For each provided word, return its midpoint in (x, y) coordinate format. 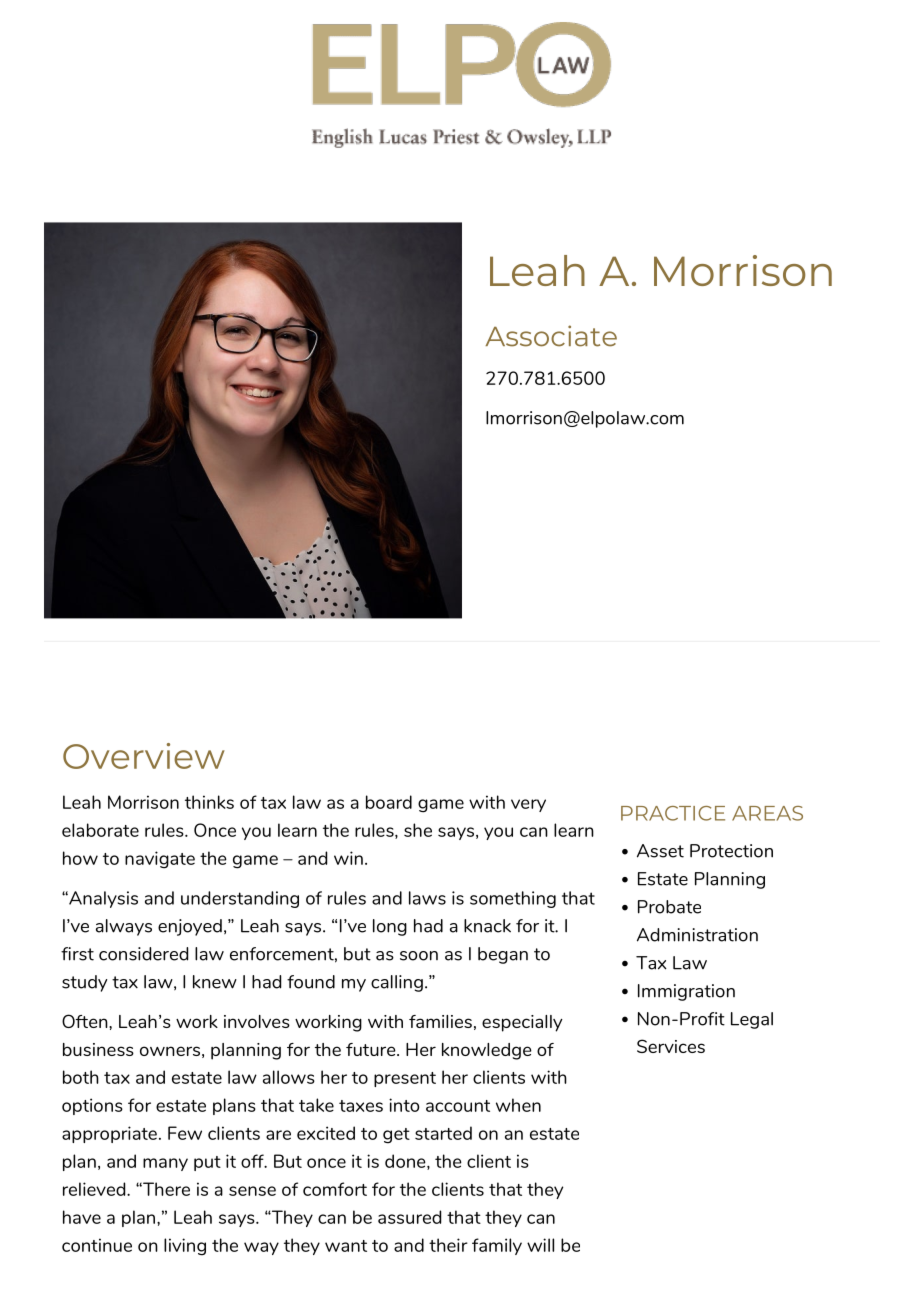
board (389, 802)
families (440, 1021)
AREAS (767, 813)
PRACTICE (673, 813)
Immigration (686, 992)
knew (215, 982)
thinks (209, 802)
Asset (660, 851)
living (185, 1247)
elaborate (100, 830)
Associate (551, 336)
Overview (144, 756)
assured (409, 1217)
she (418, 830)
